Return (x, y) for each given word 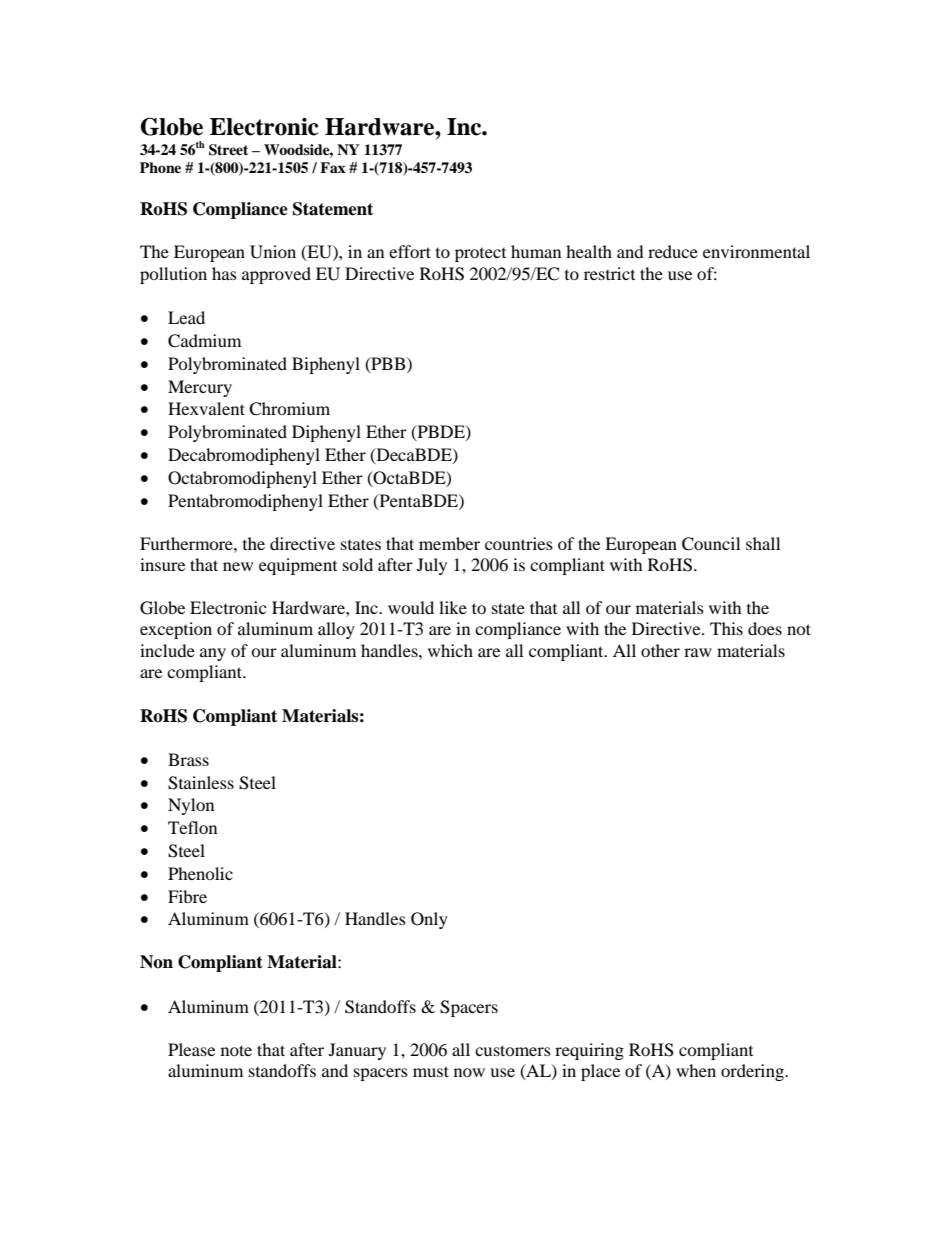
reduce (673, 251)
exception (176, 630)
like (453, 607)
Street (228, 150)
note (236, 1050)
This (726, 628)
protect (480, 255)
